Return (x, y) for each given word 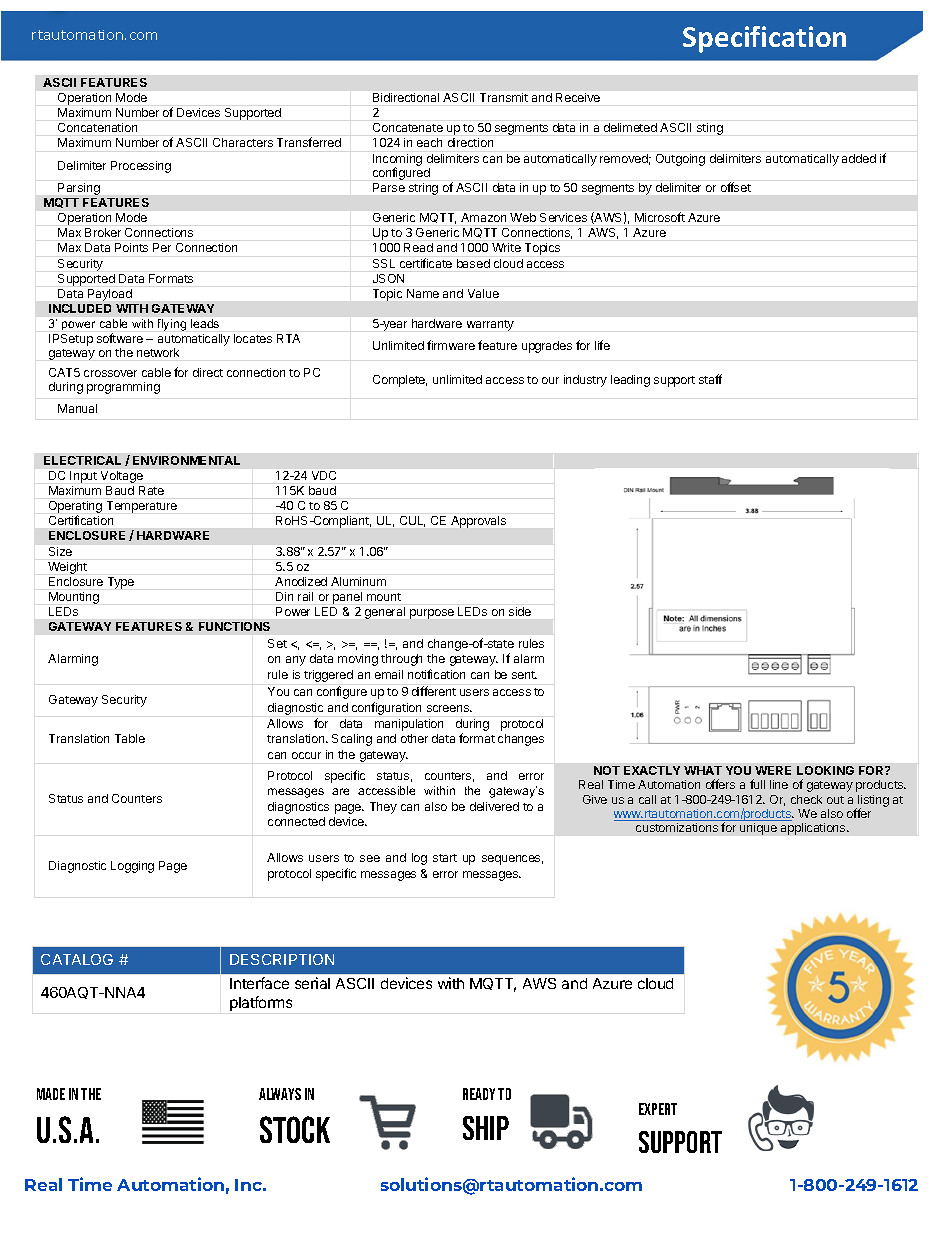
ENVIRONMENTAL (186, 460)
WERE (773, 770)
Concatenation (97, 127)
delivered (494, 806)
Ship (486, 1128)
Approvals (478, 522)
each (429, 142)
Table (130, 738)
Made (51, 1094)
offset (736, 187)
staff (710, 379)
